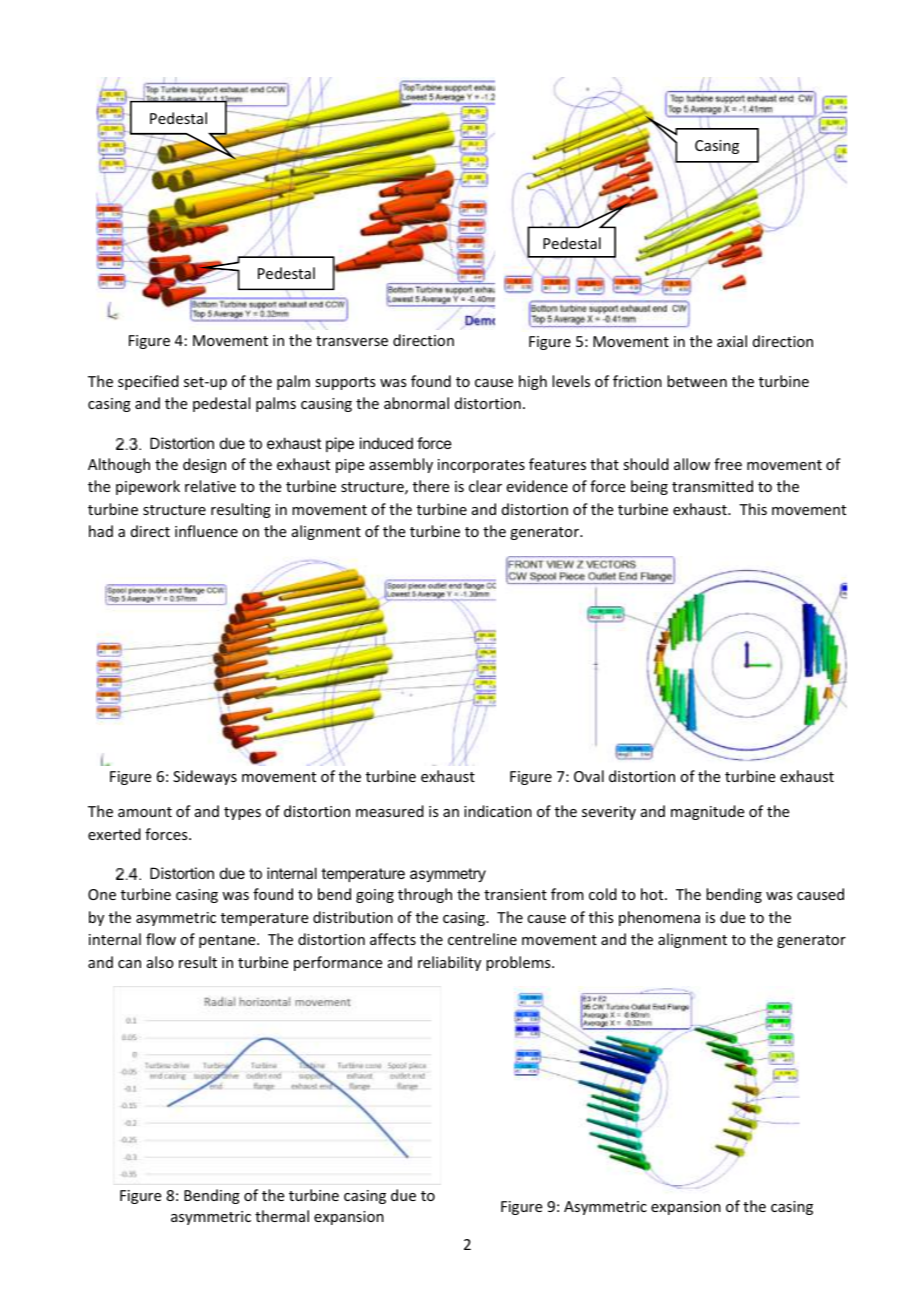  I want to click on problems, so click(519, 963).
